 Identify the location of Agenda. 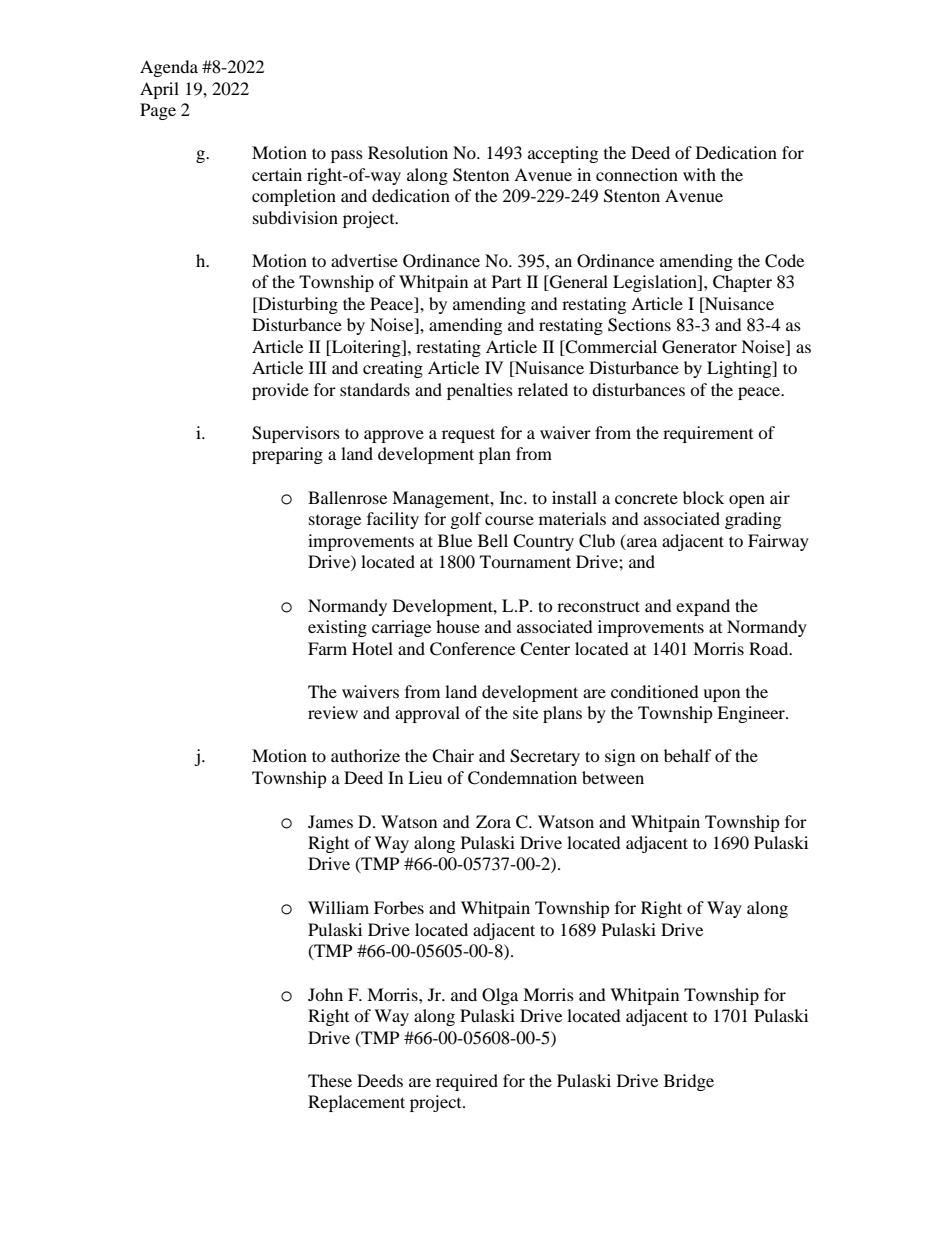
(169, 68).
